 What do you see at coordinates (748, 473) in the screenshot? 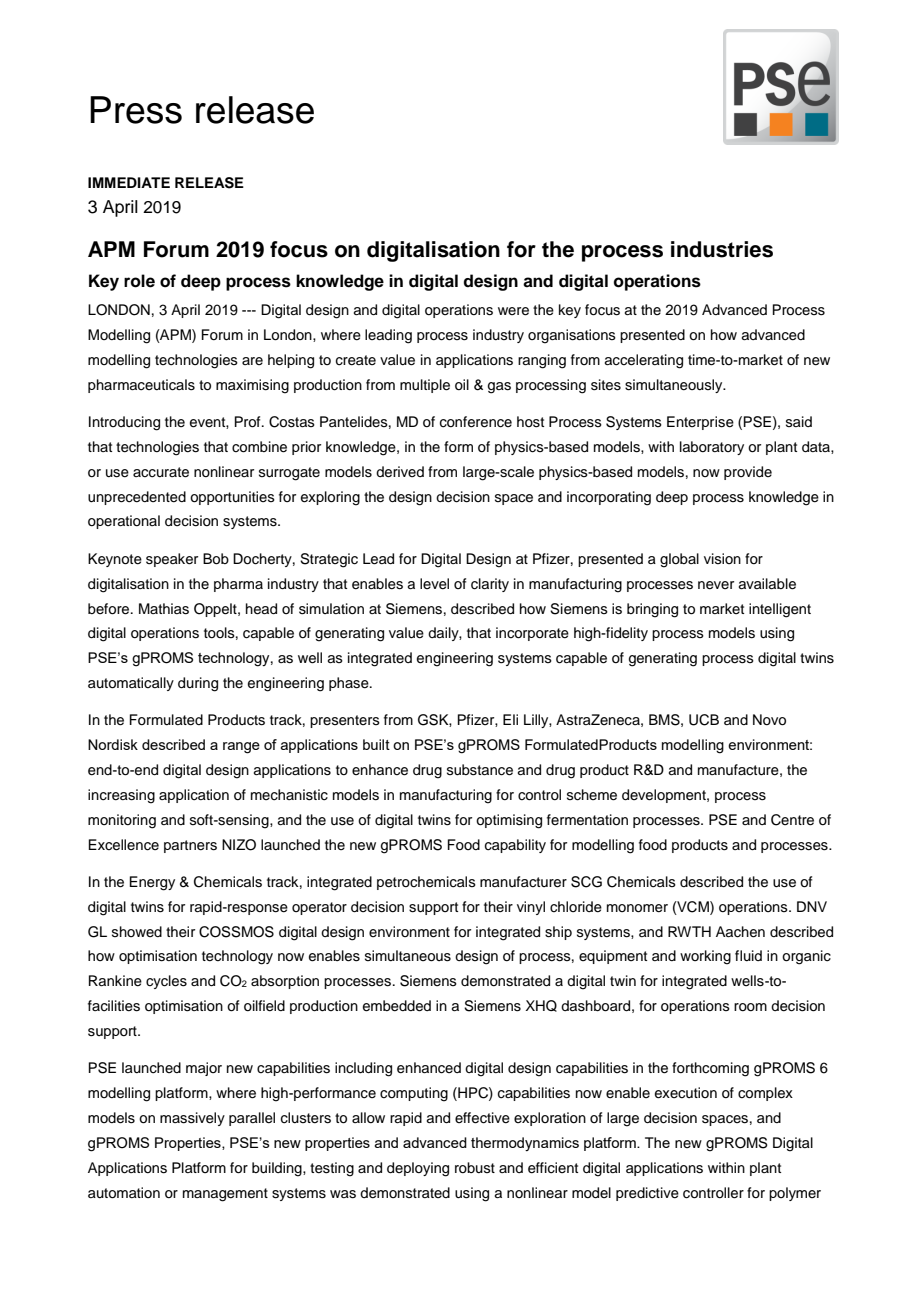
I see `provide` at bounding box center [748, 473].
